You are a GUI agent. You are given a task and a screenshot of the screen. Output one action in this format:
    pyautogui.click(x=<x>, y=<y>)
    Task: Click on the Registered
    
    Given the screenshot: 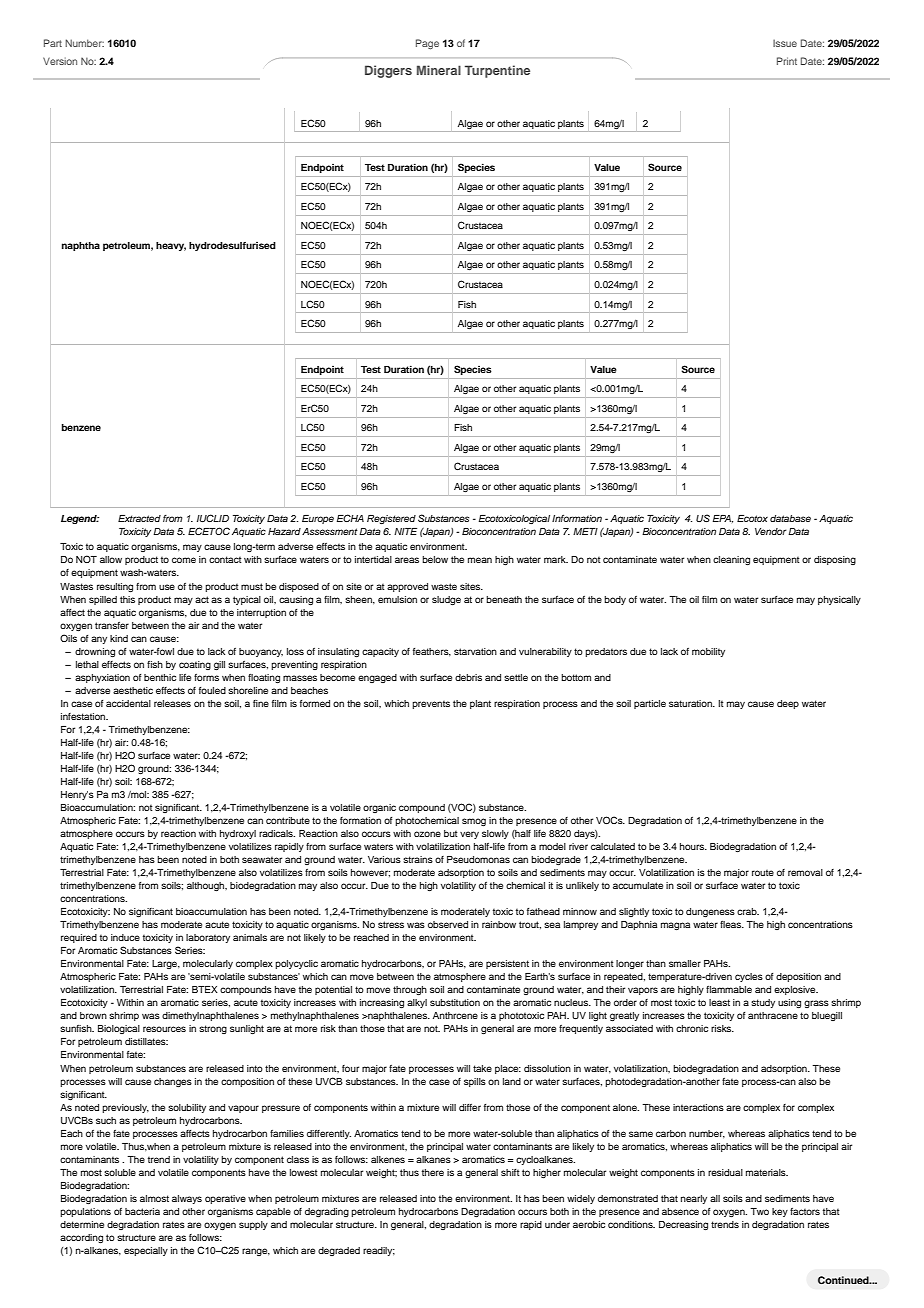 What is the action you would take?
    pyautogui.click(x=391, y=519)
